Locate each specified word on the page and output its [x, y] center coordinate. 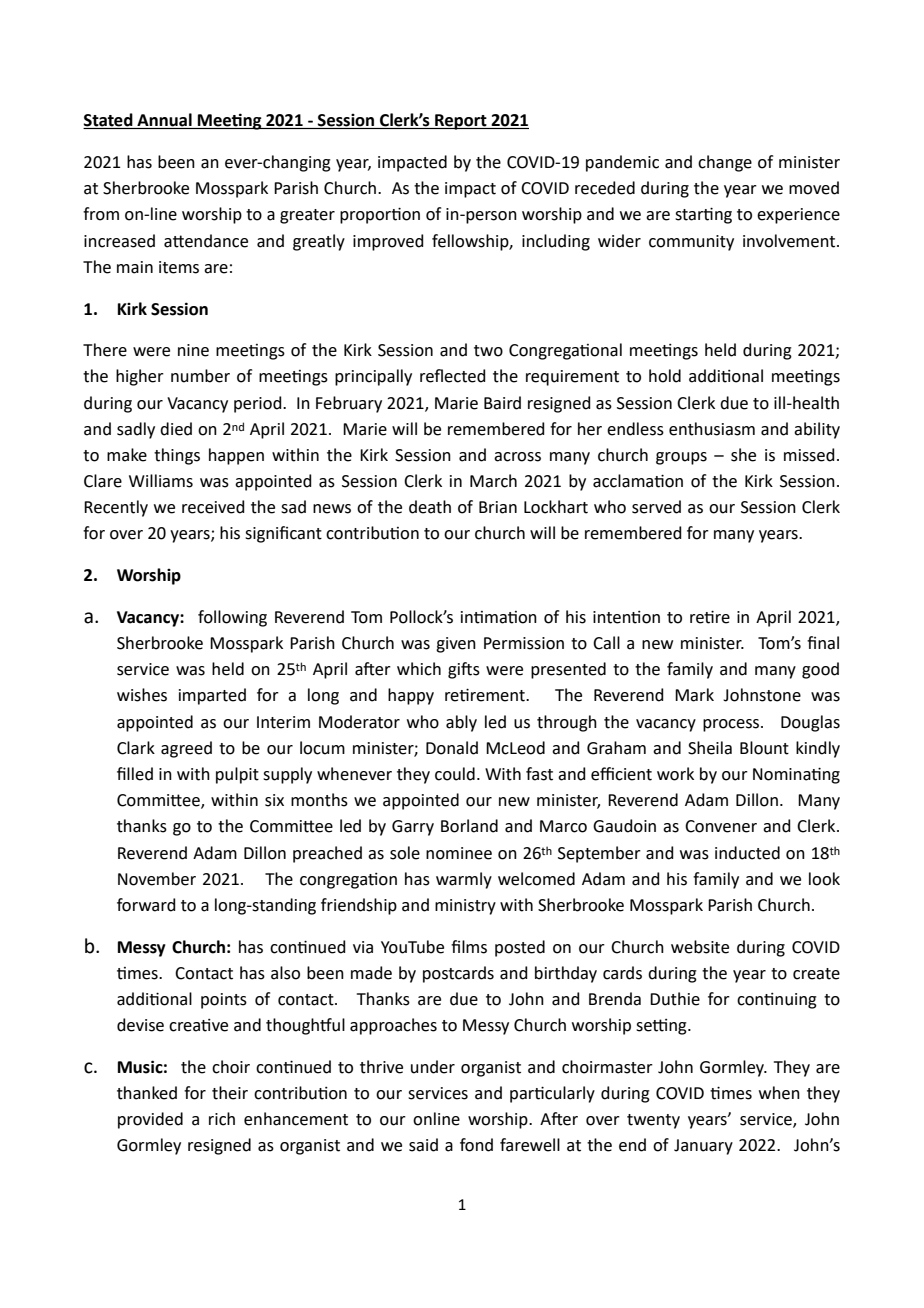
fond [476, 1145]
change [725, 163]
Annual [164, 121]
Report [461, 122]
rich [222, 1119]
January [703, 1147]
